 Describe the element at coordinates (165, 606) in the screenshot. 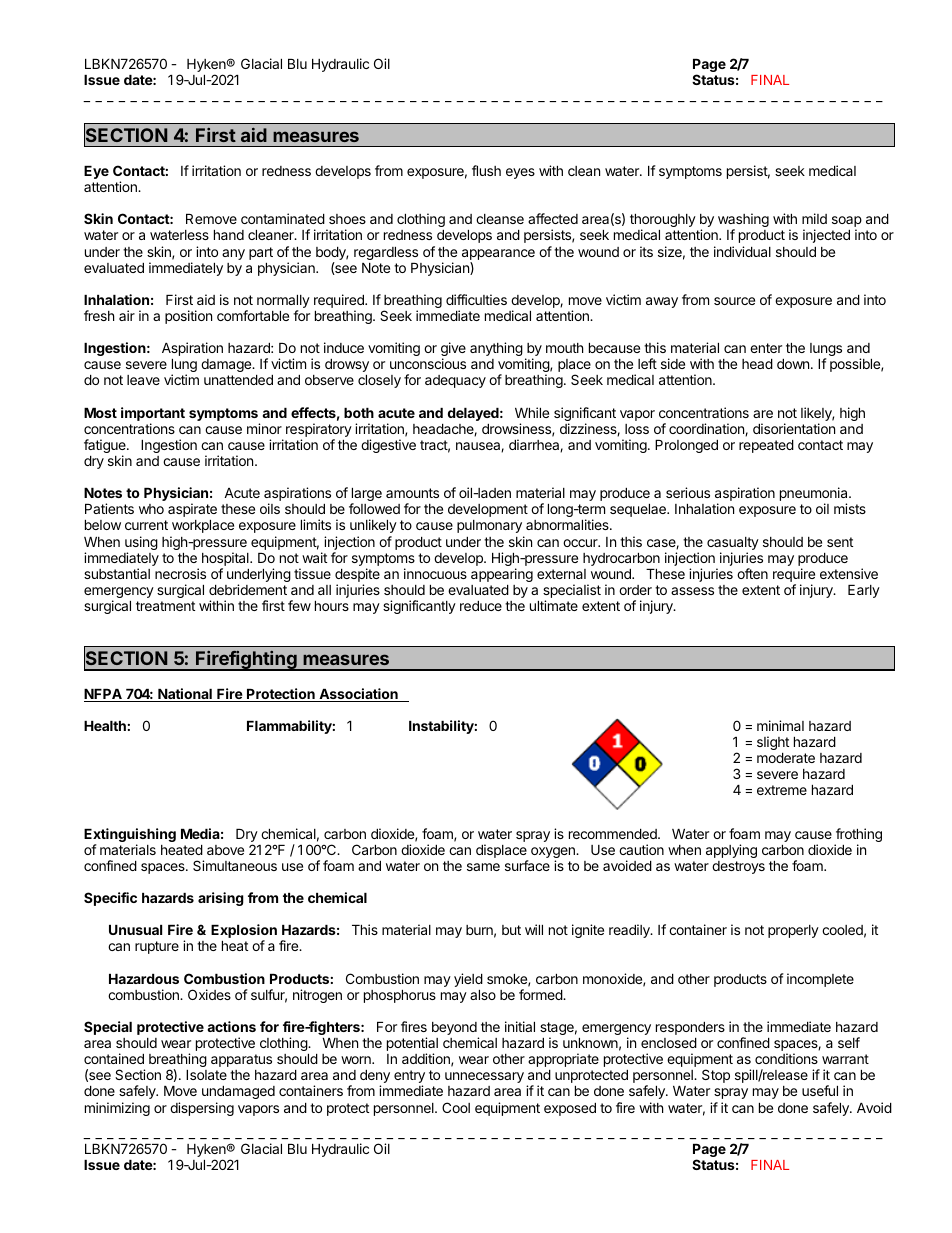

I see `treatment` at that location.
